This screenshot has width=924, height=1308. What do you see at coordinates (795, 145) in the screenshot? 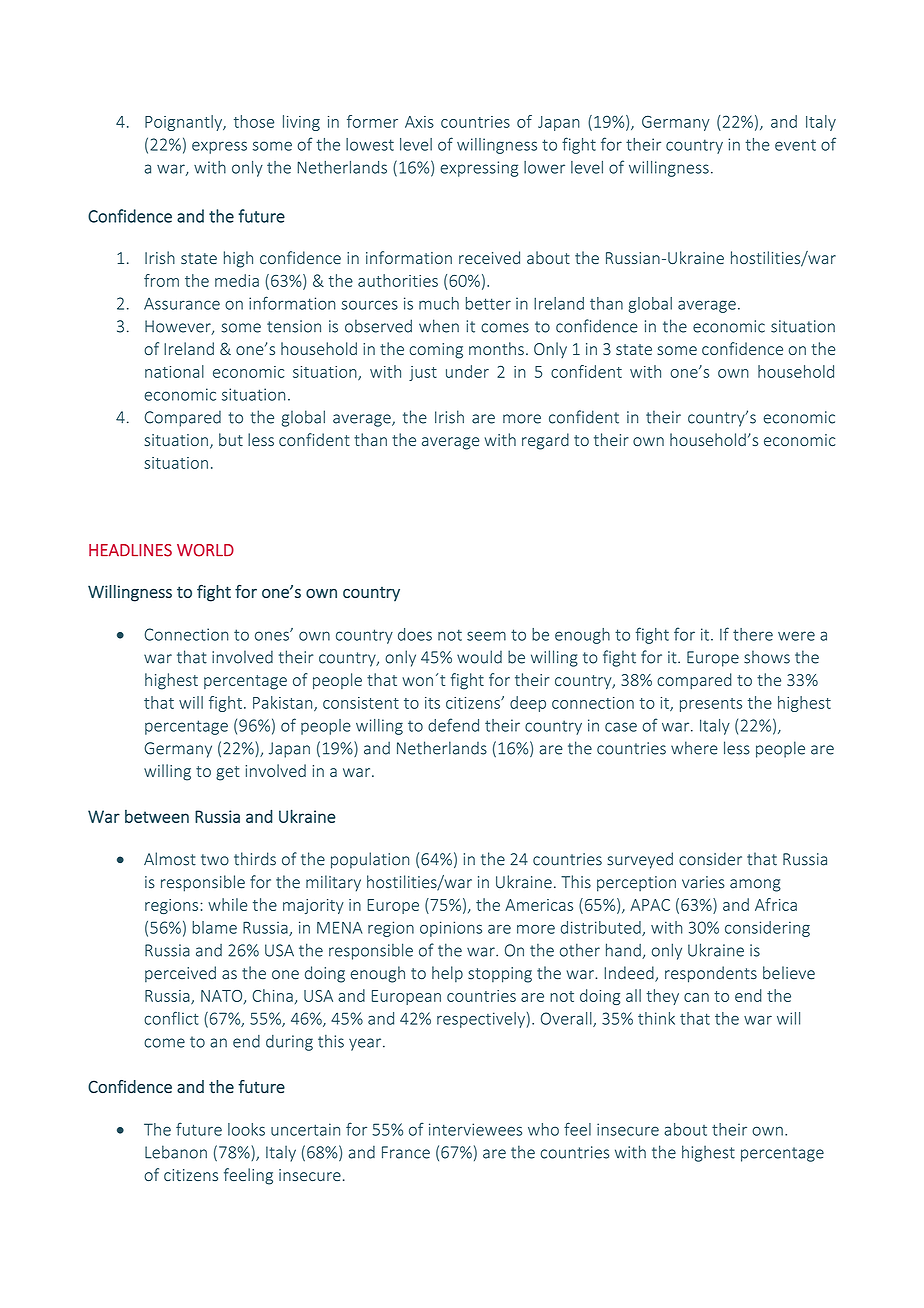
I see `event` at bounding box center [795, 145].
